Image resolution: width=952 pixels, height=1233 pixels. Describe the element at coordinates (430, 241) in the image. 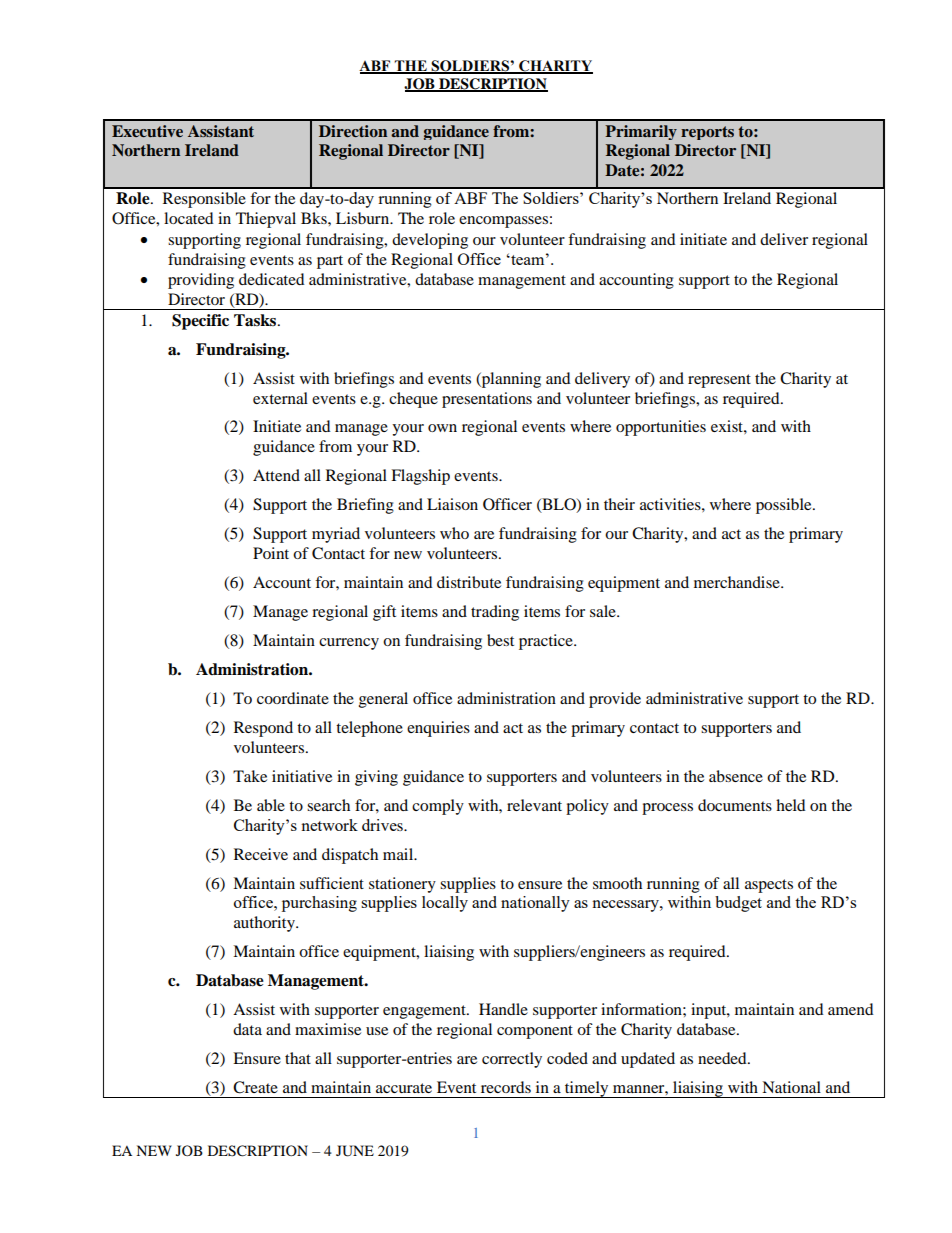

I see `developing` at that location.
